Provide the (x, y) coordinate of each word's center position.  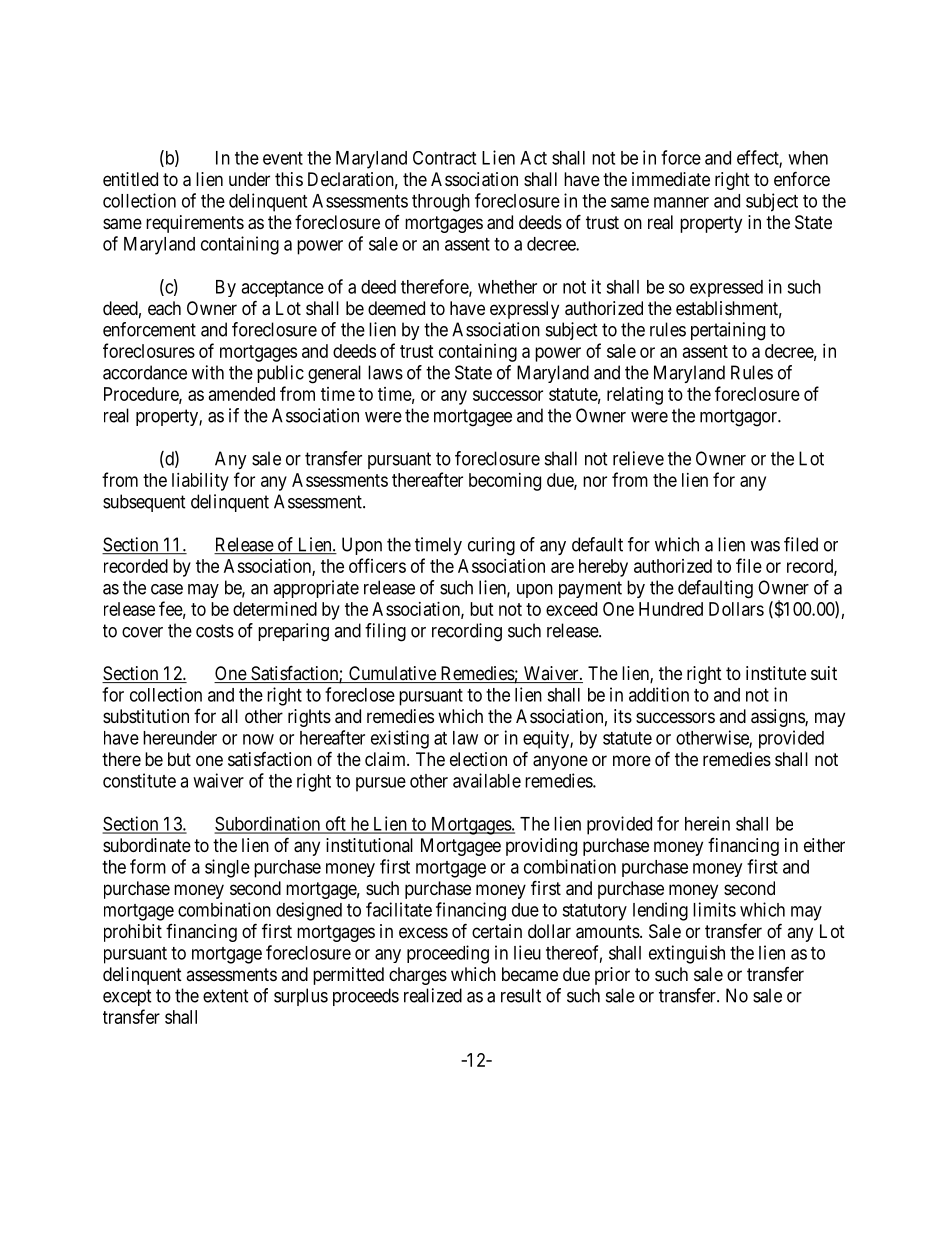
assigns (778, 718)
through (441, 203)
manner (681, 202)
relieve (638, 458)
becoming (505, 482)
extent (226, 996)
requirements (195, 224)
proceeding (448, 954)
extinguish (687, 954)
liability (200, 482)
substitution (146, 716)
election (478, 759)
